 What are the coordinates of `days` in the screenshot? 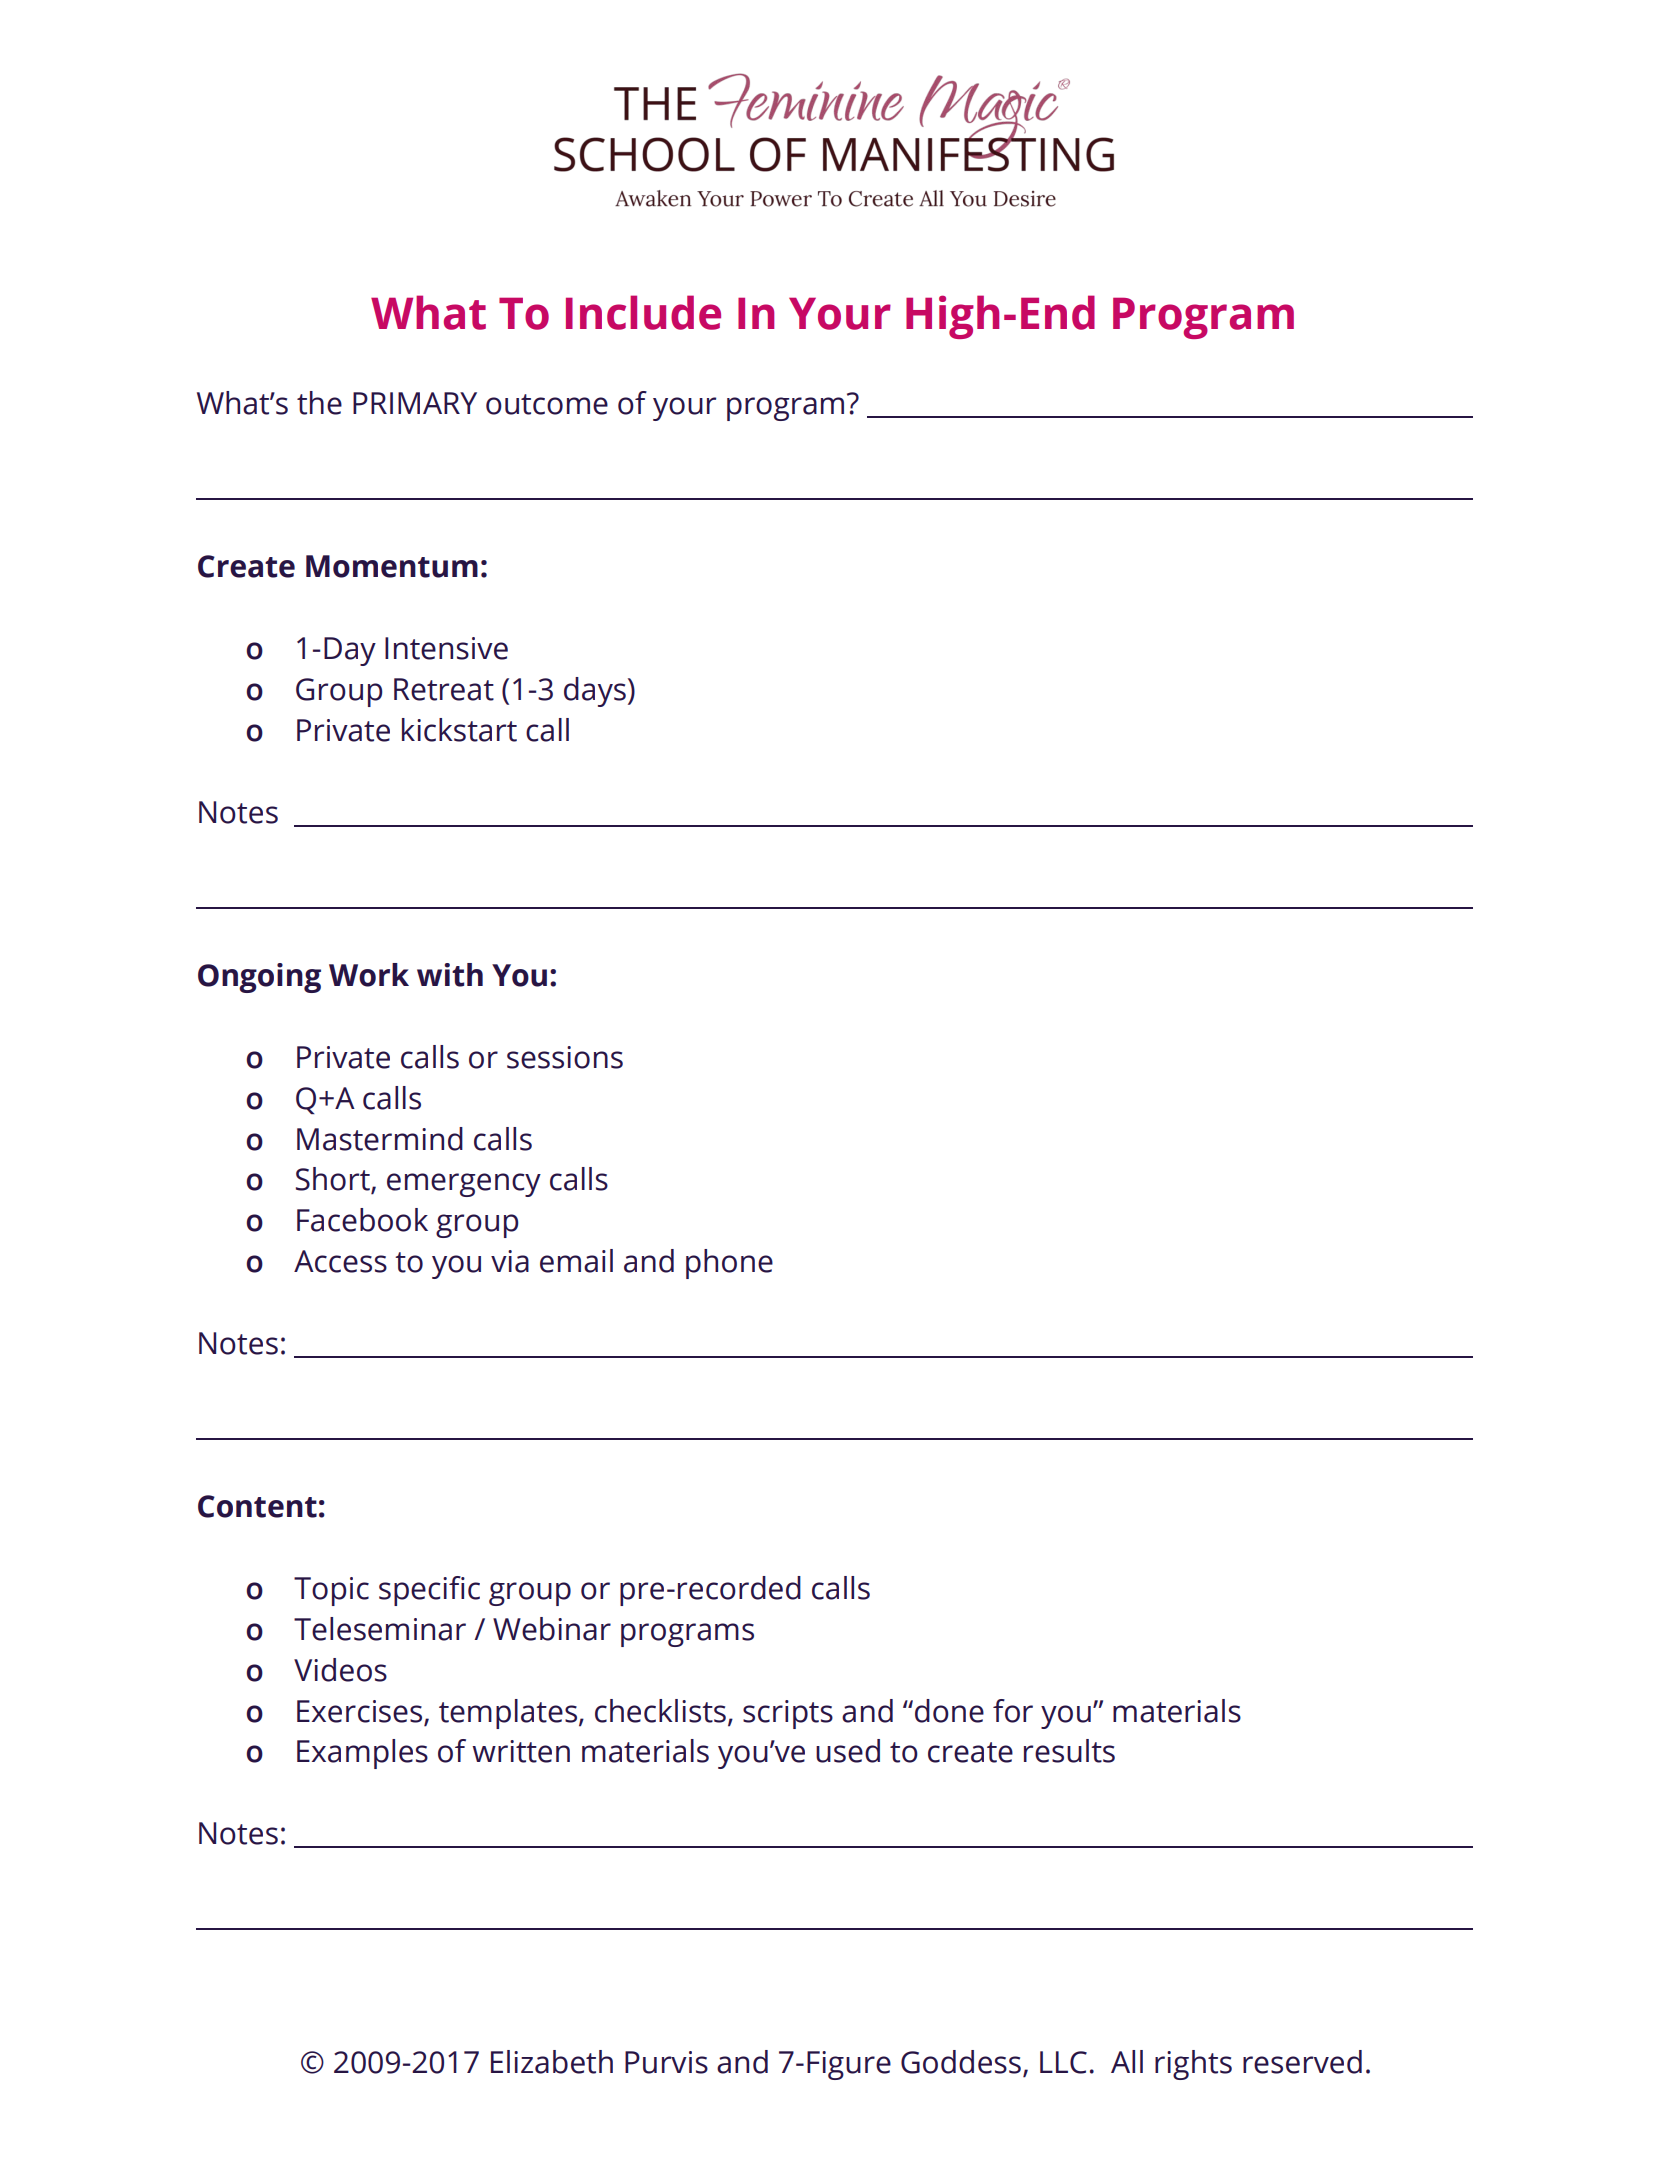 It's located at (595, 692).
